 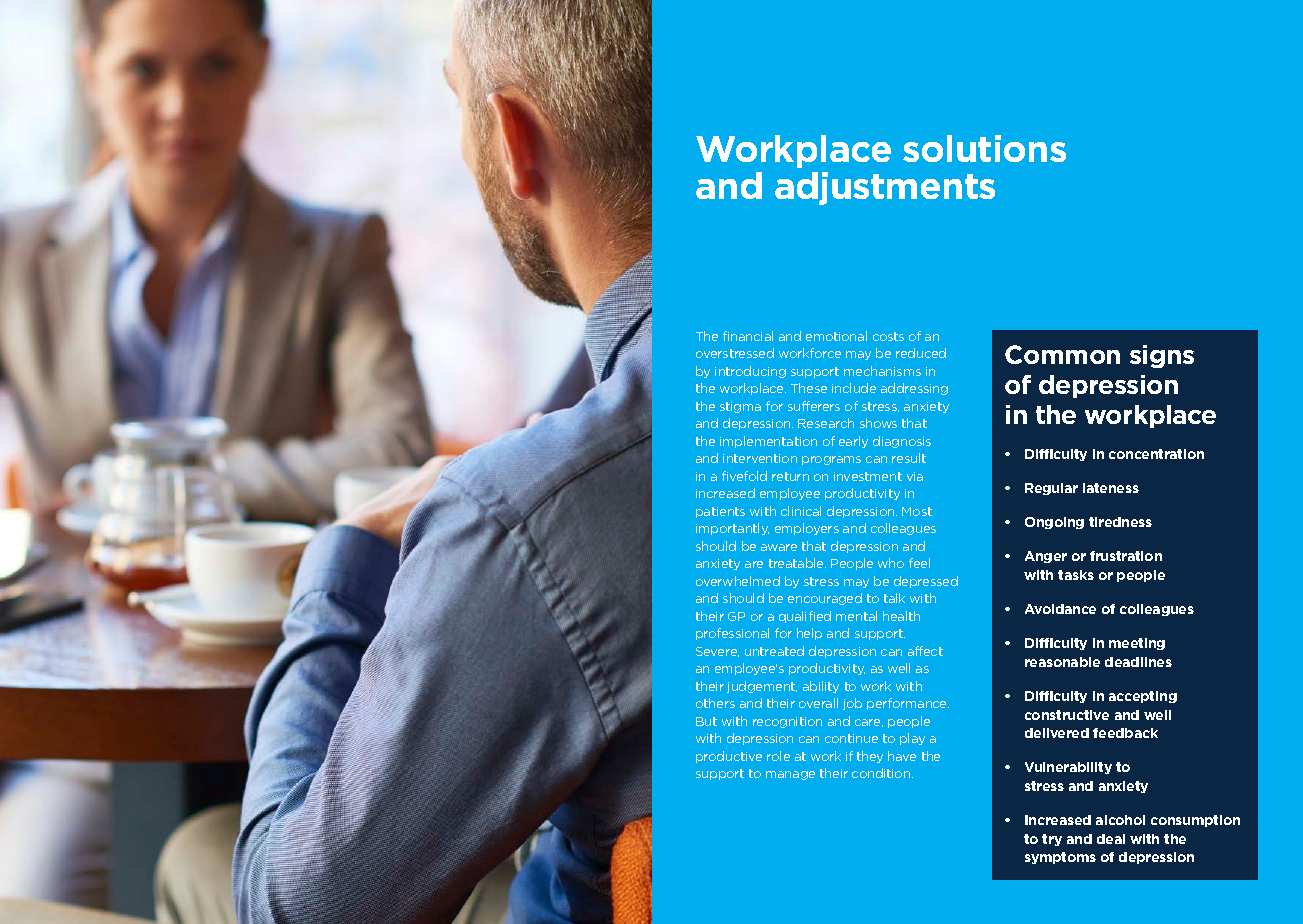 What do you see at coordinates (748, 336) in the image?
I see `financial` at bounding box center [748, 336].
